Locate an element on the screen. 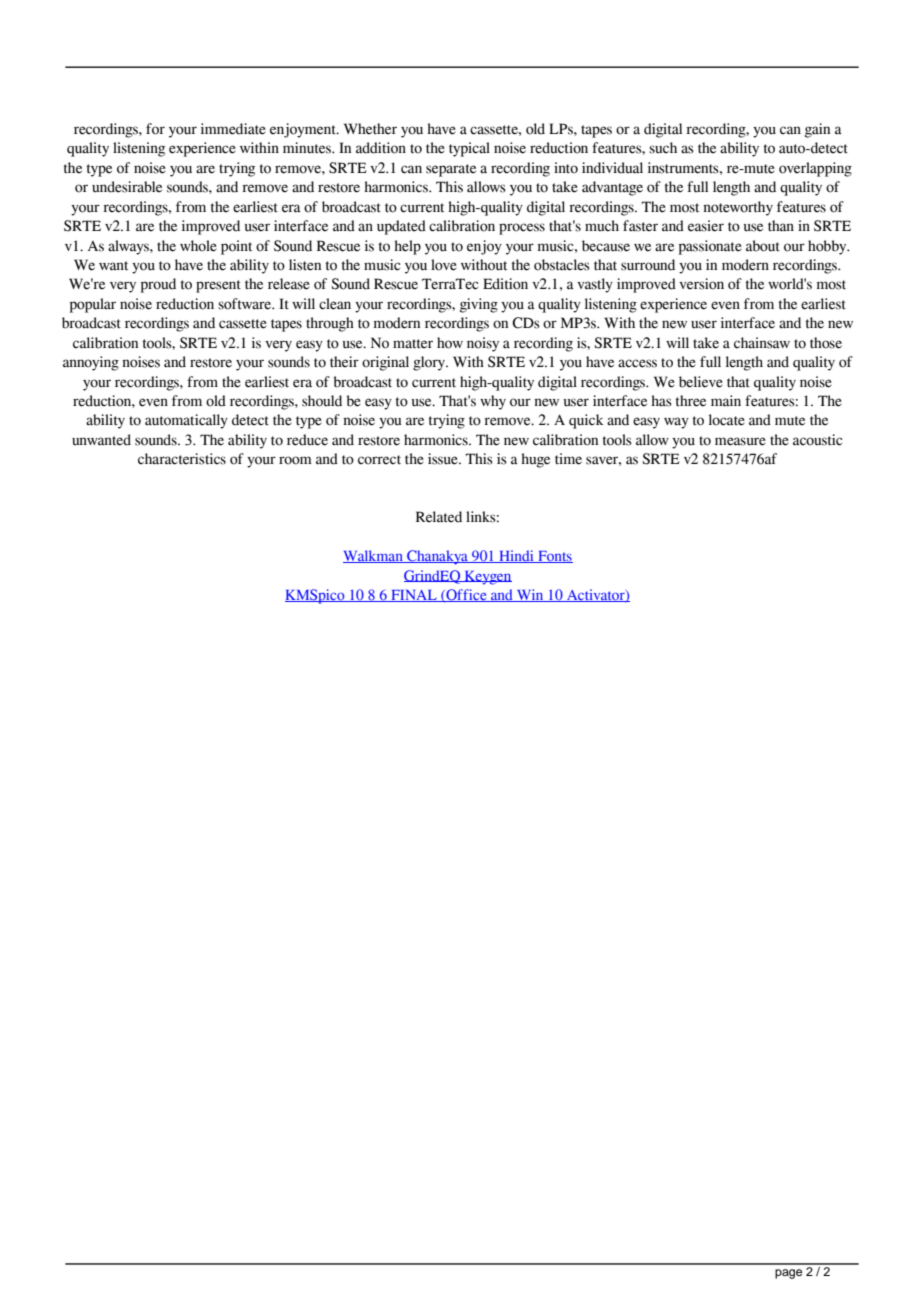  Office is located at coordinates (466, 595).
